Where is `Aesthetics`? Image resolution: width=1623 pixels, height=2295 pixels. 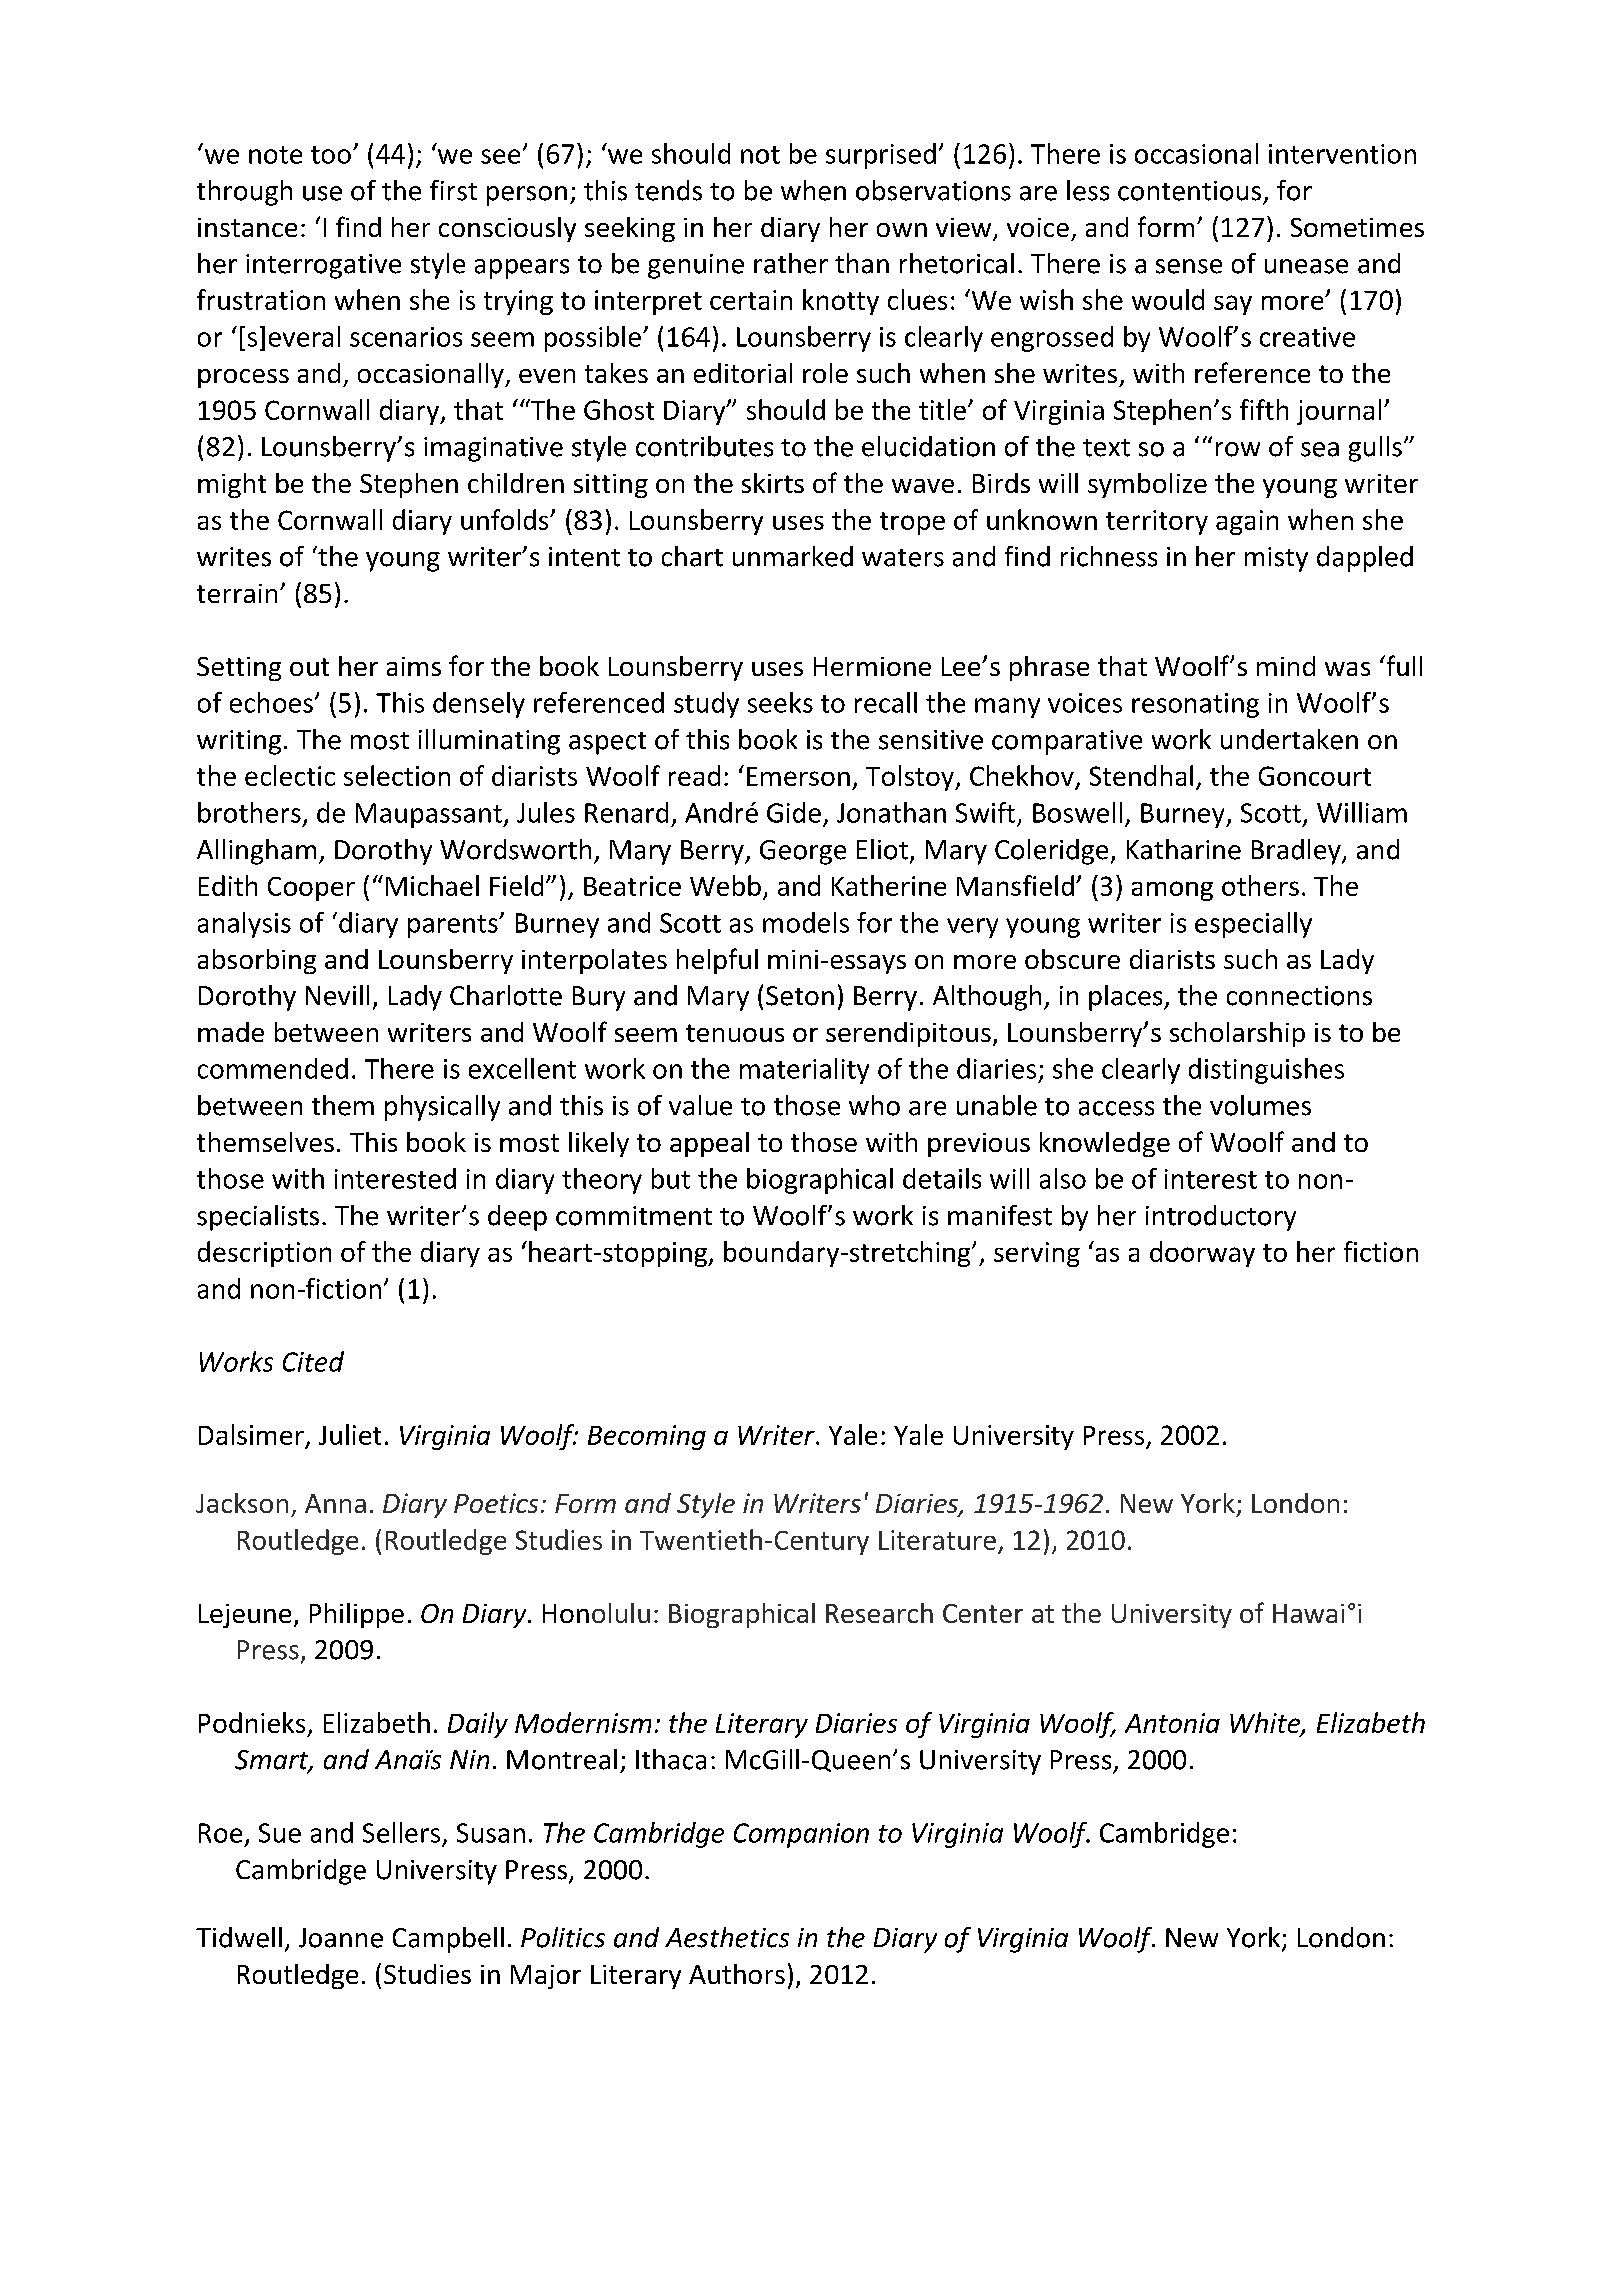 Aesthetics is located at coordinates (727, 1937).
